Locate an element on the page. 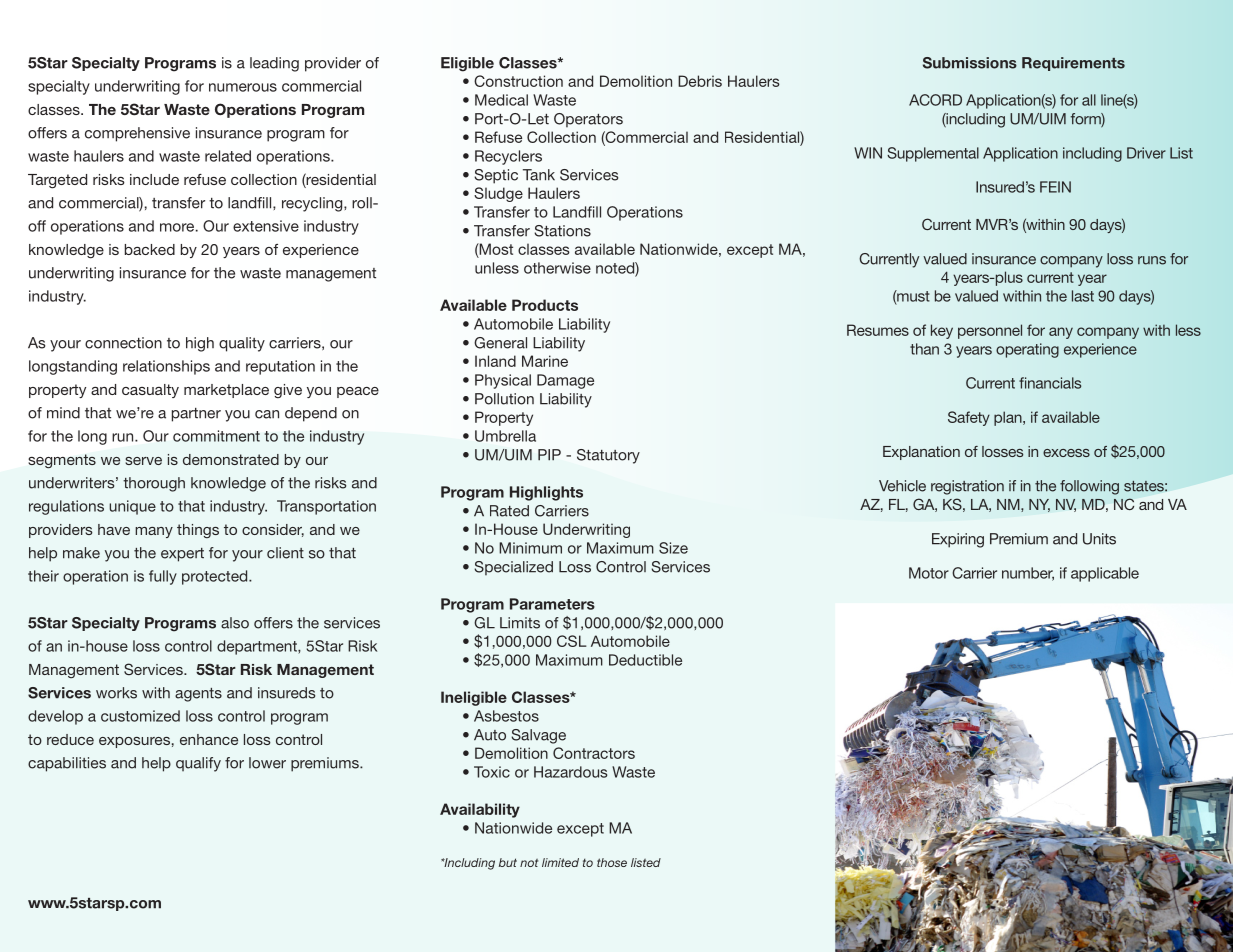 Image resolution: width=1233 pixels, height=952 pixels. all is located at coordinates (1089, 100).
